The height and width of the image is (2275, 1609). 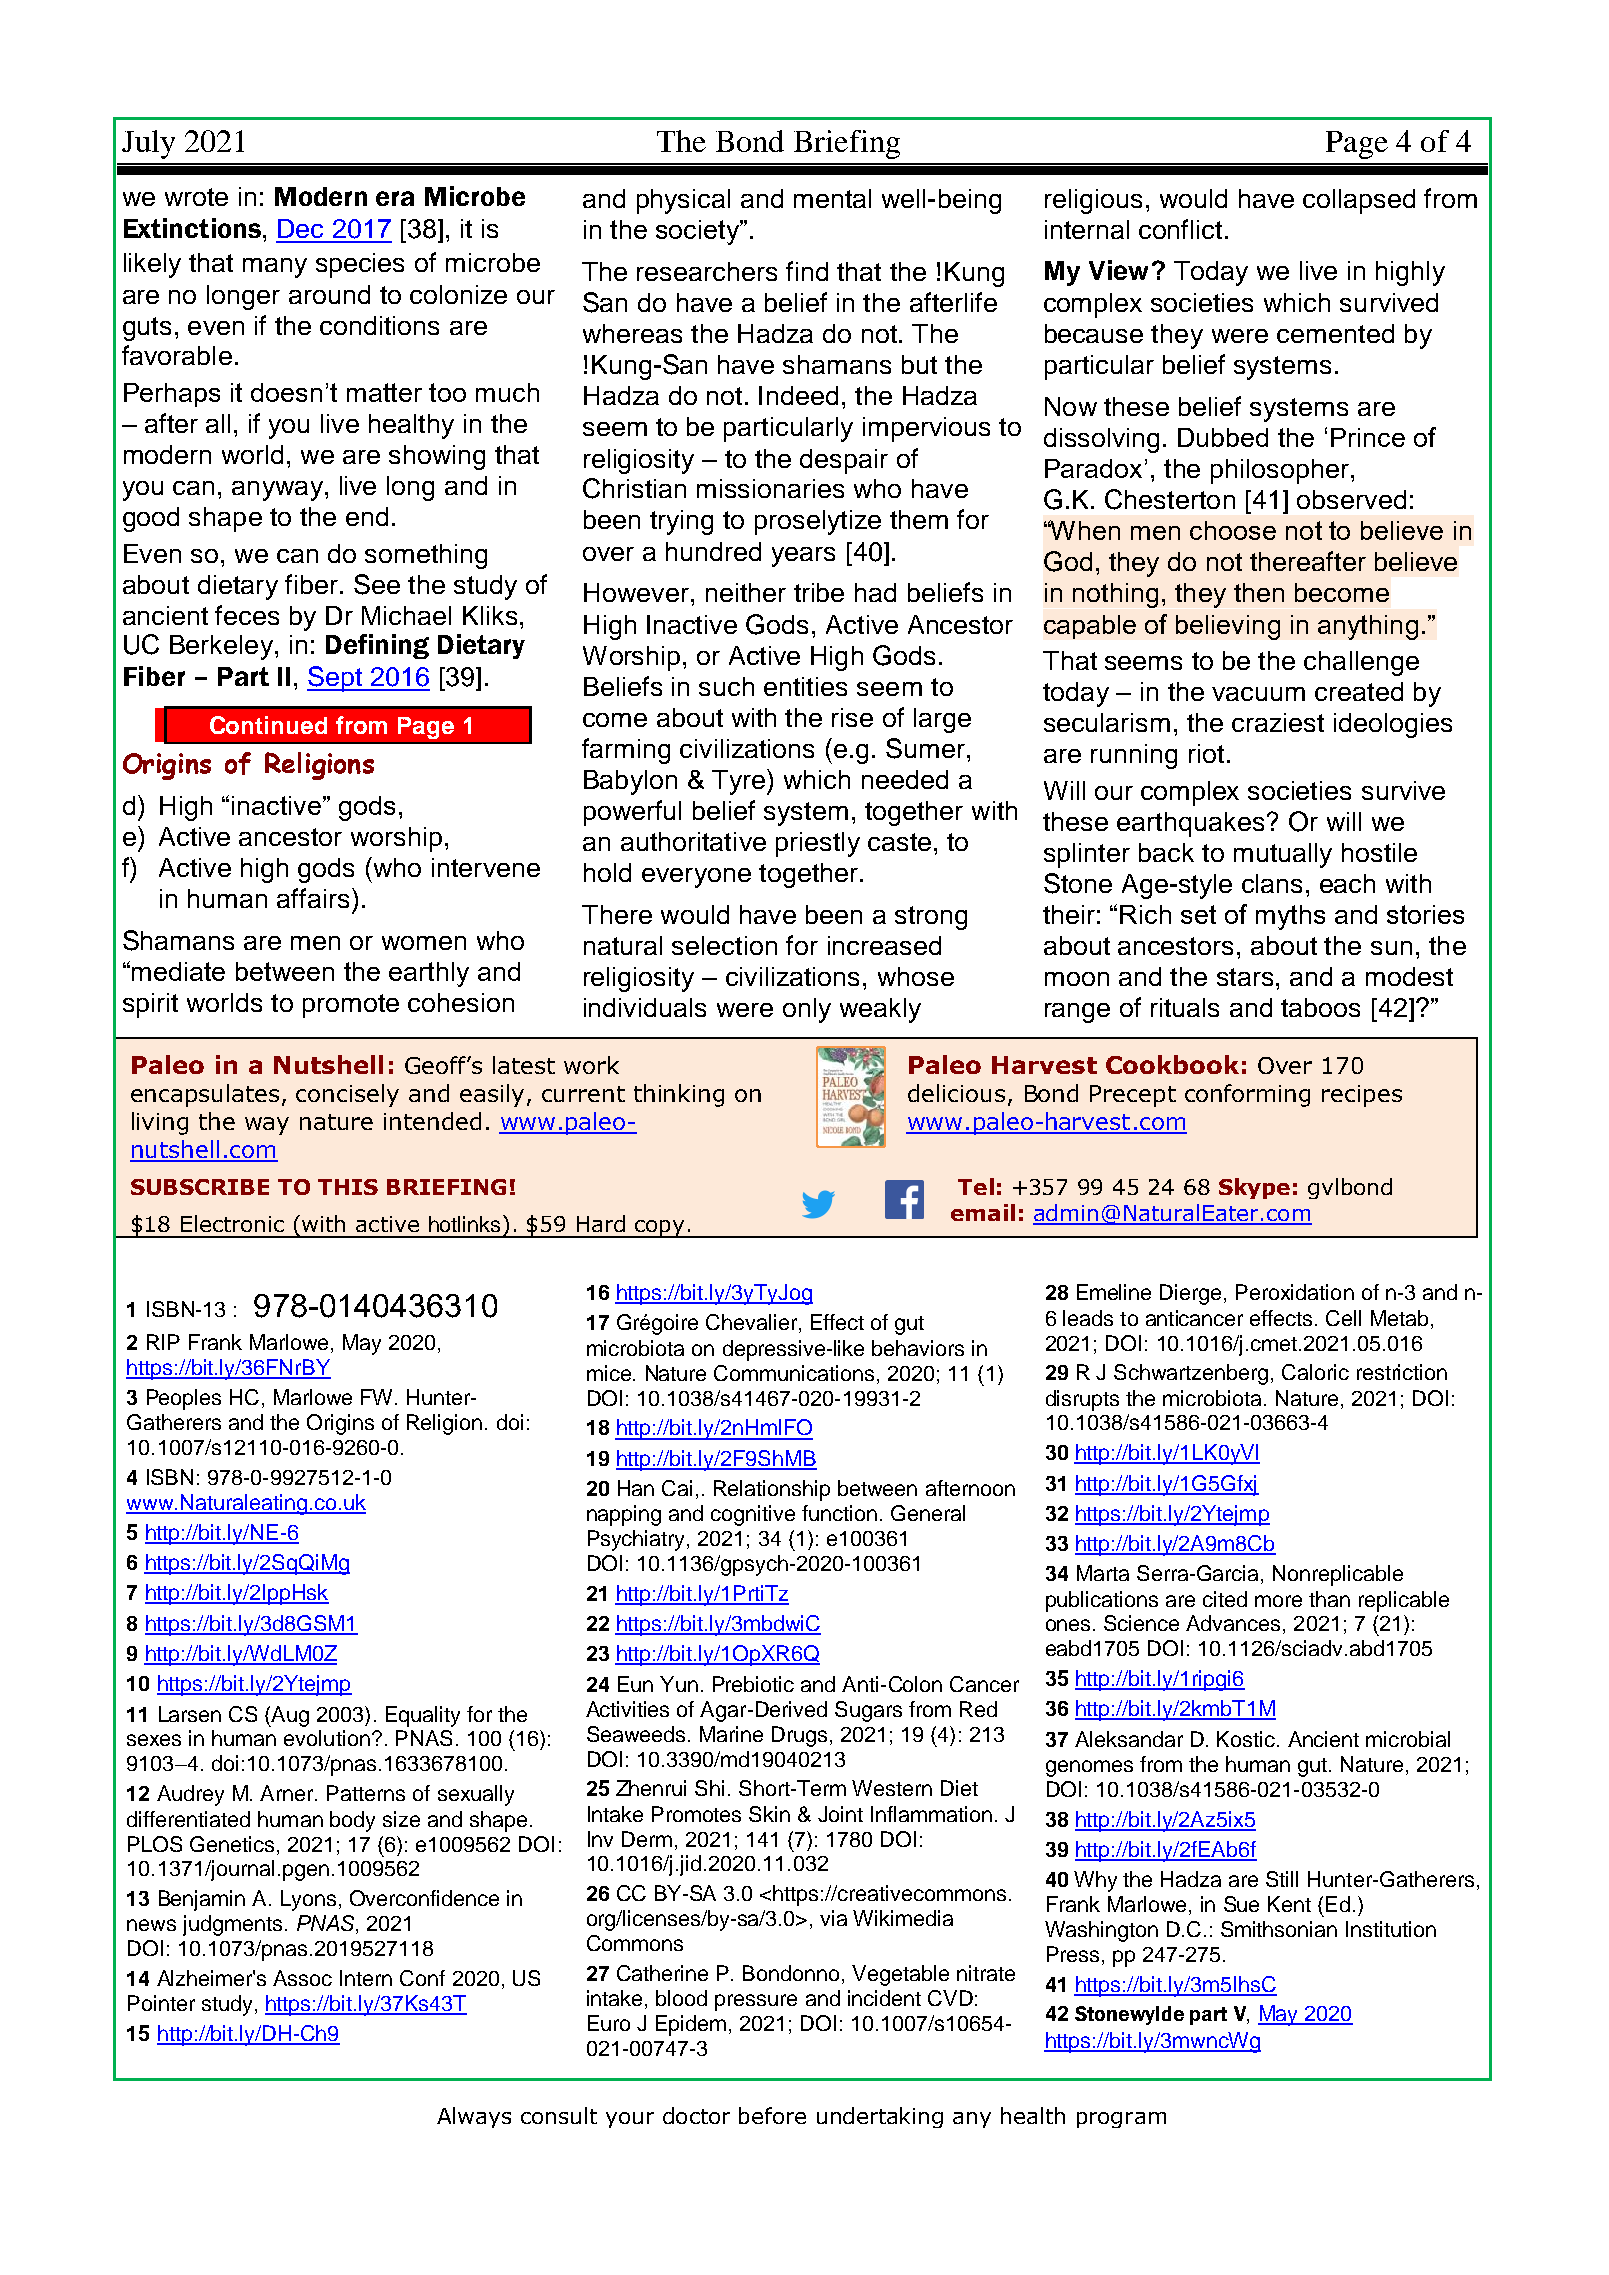 I want to click on collapsed, so click(x=1359, y=201).
